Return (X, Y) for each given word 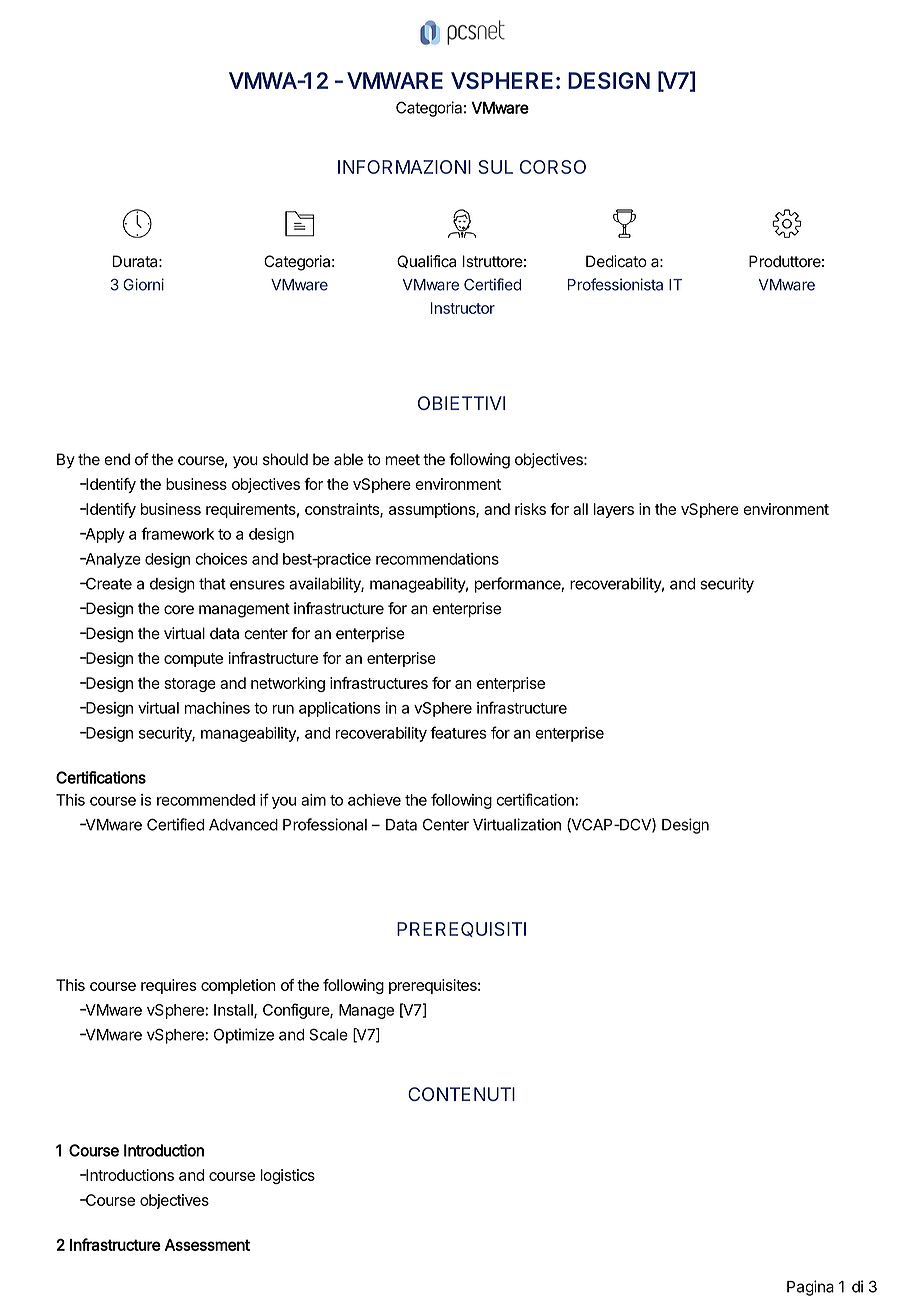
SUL (495, 167)
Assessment (207, 1245)
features (458, 732)
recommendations (437, 559)
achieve (374, 800)
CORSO (553, 167)
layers (614, 510)
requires (168, 986)
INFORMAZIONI (404, 167)
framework (177, 533)
